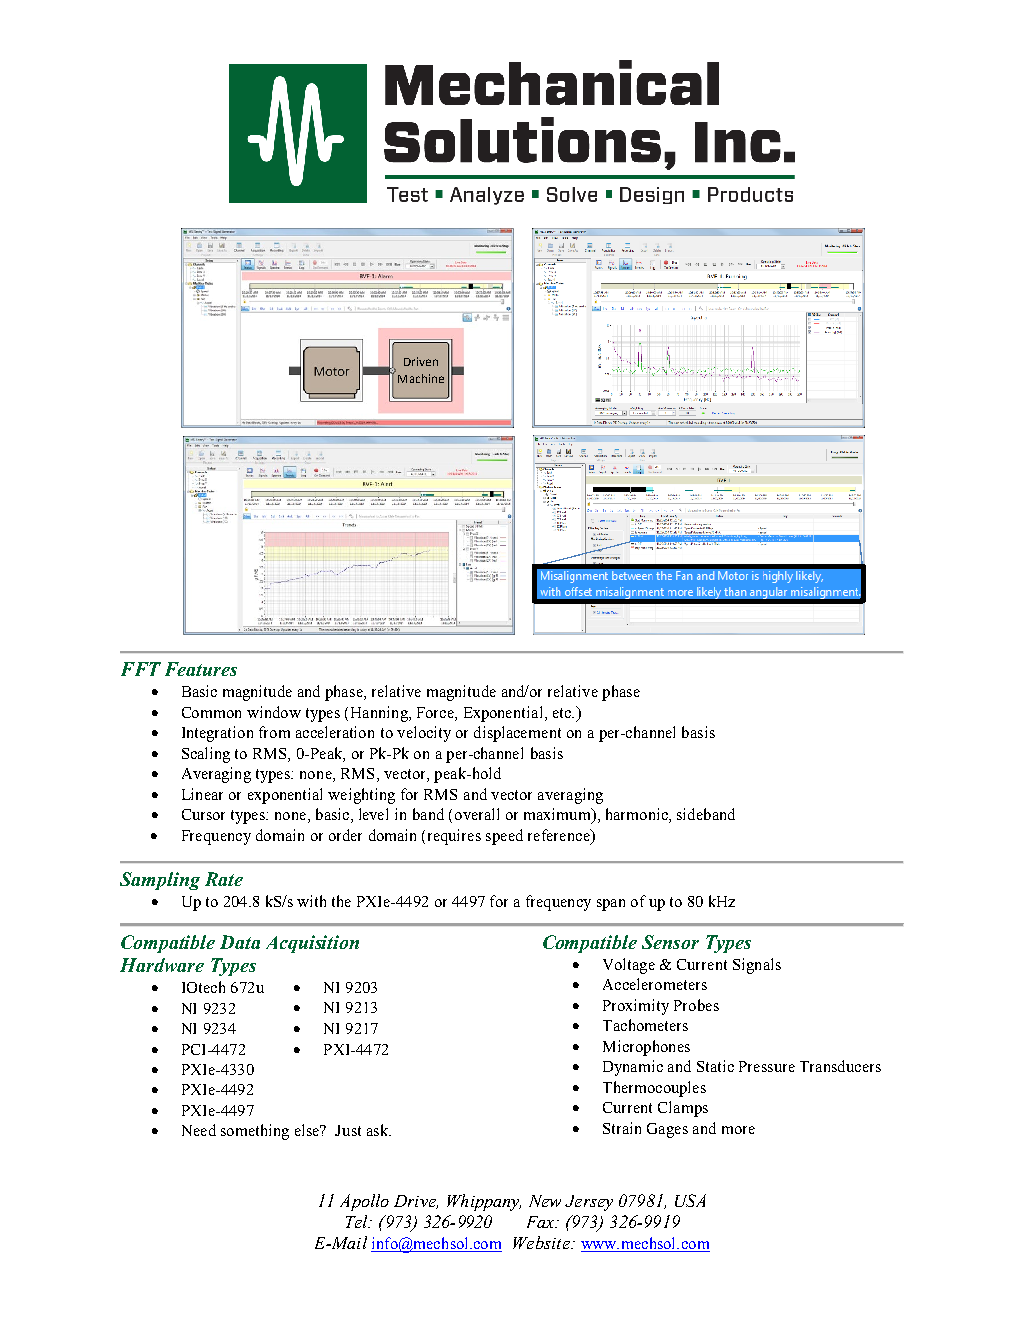  Describe the element at coordinates (421, 378) in the screenshot. I see `Machine` at that location.
